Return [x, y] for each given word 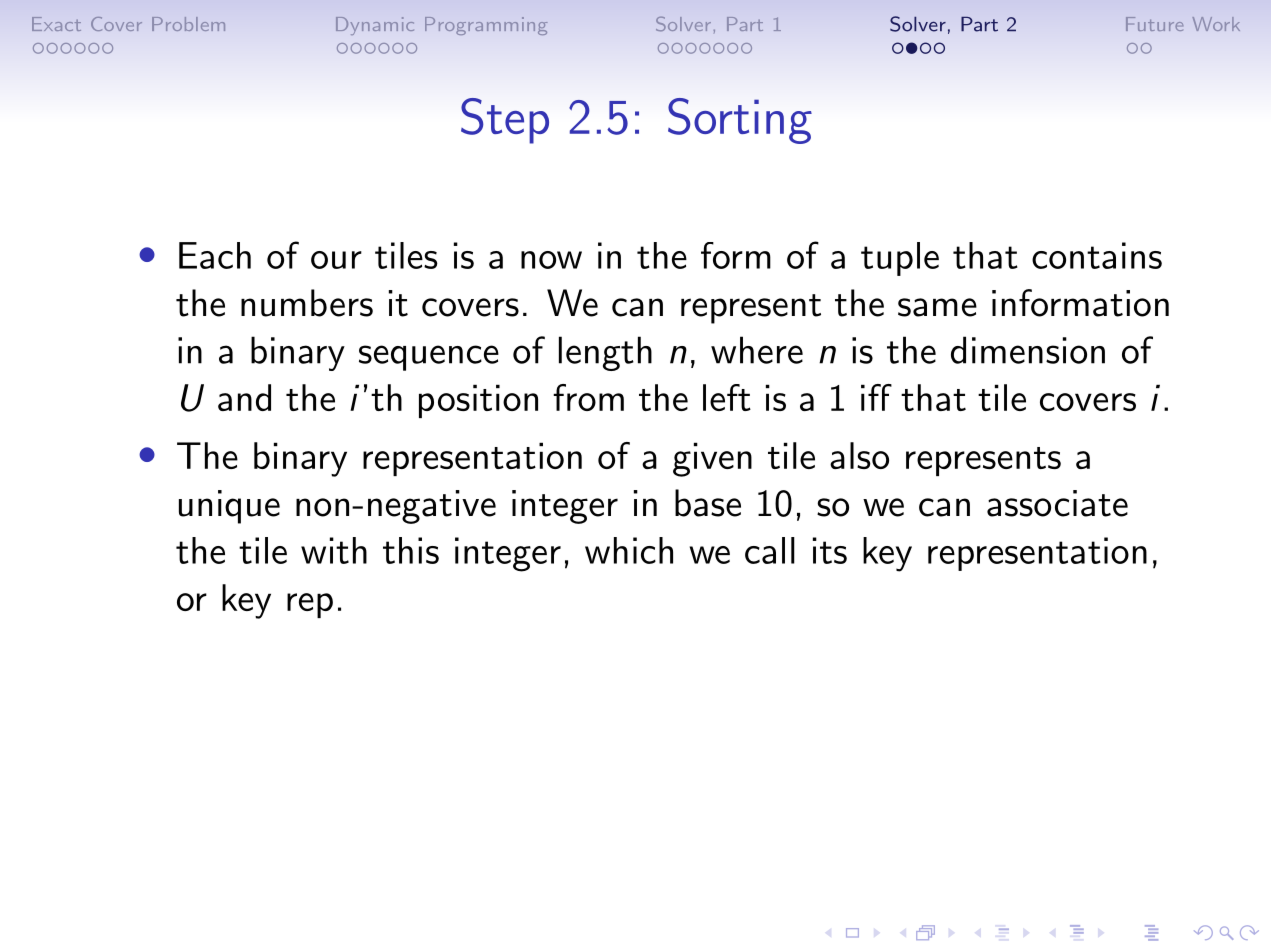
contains [1097, 255]
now [551, 260]
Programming [486, 26]
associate [1057, 503]
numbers [307, 303]
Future [1154, 24]
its [830, 550]
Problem [188, 24]
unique [229, 507]
